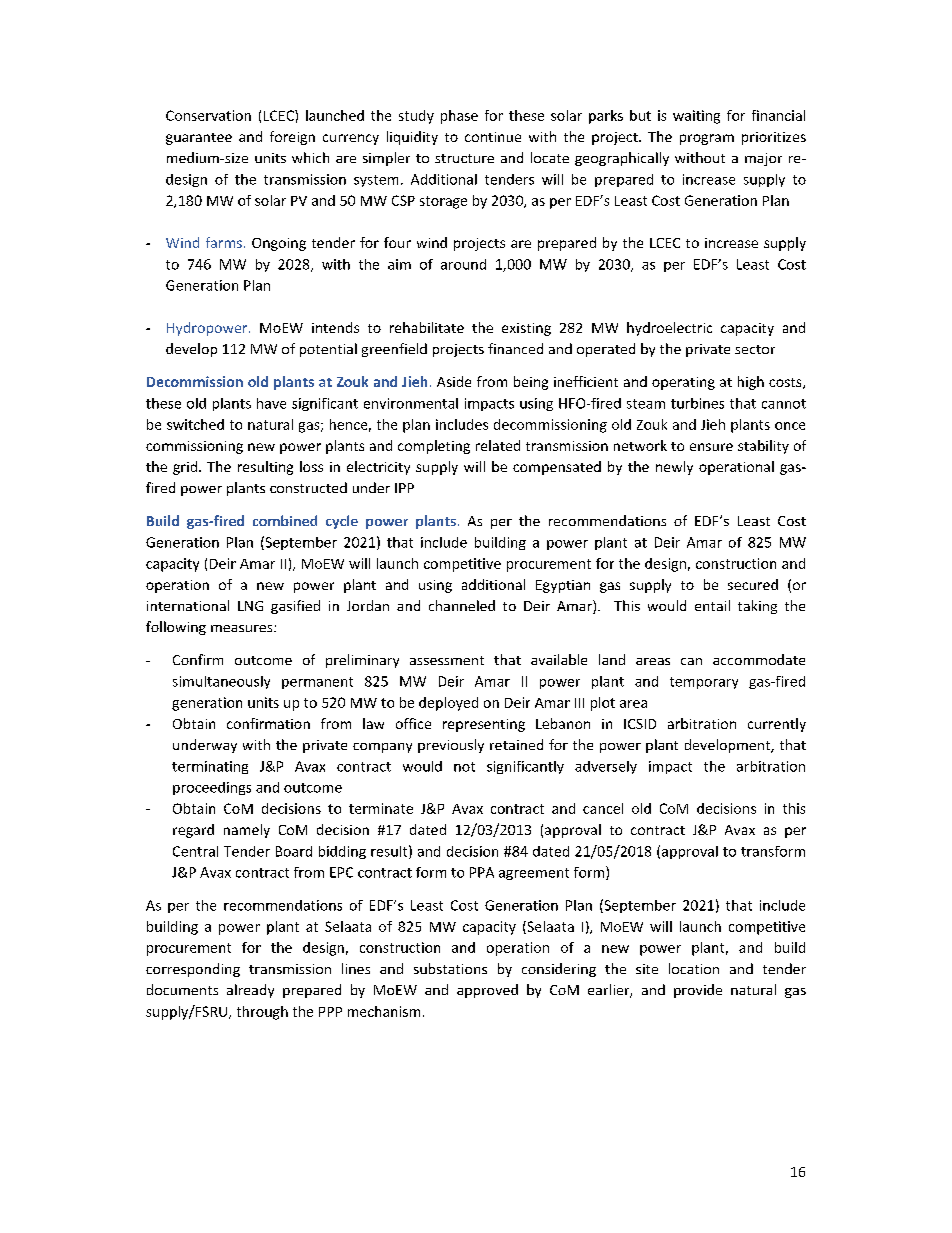  What do you see at coordinates (250, 991) in the screenshot?
I see `already` at bounding box center [250, 991].
